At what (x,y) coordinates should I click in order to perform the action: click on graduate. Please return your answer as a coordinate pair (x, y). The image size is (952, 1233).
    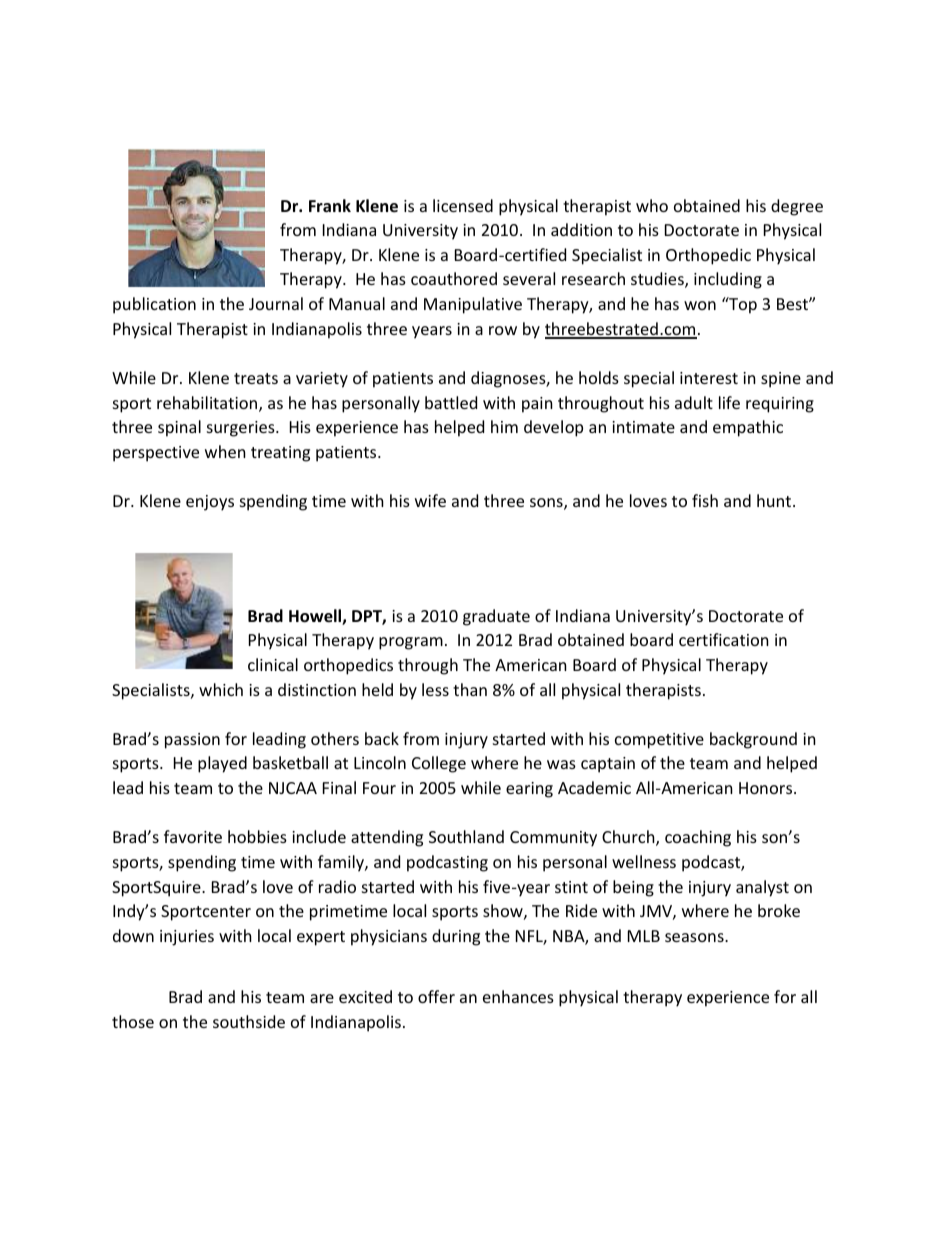
    Looking at the image, I should click on (496, 617).
